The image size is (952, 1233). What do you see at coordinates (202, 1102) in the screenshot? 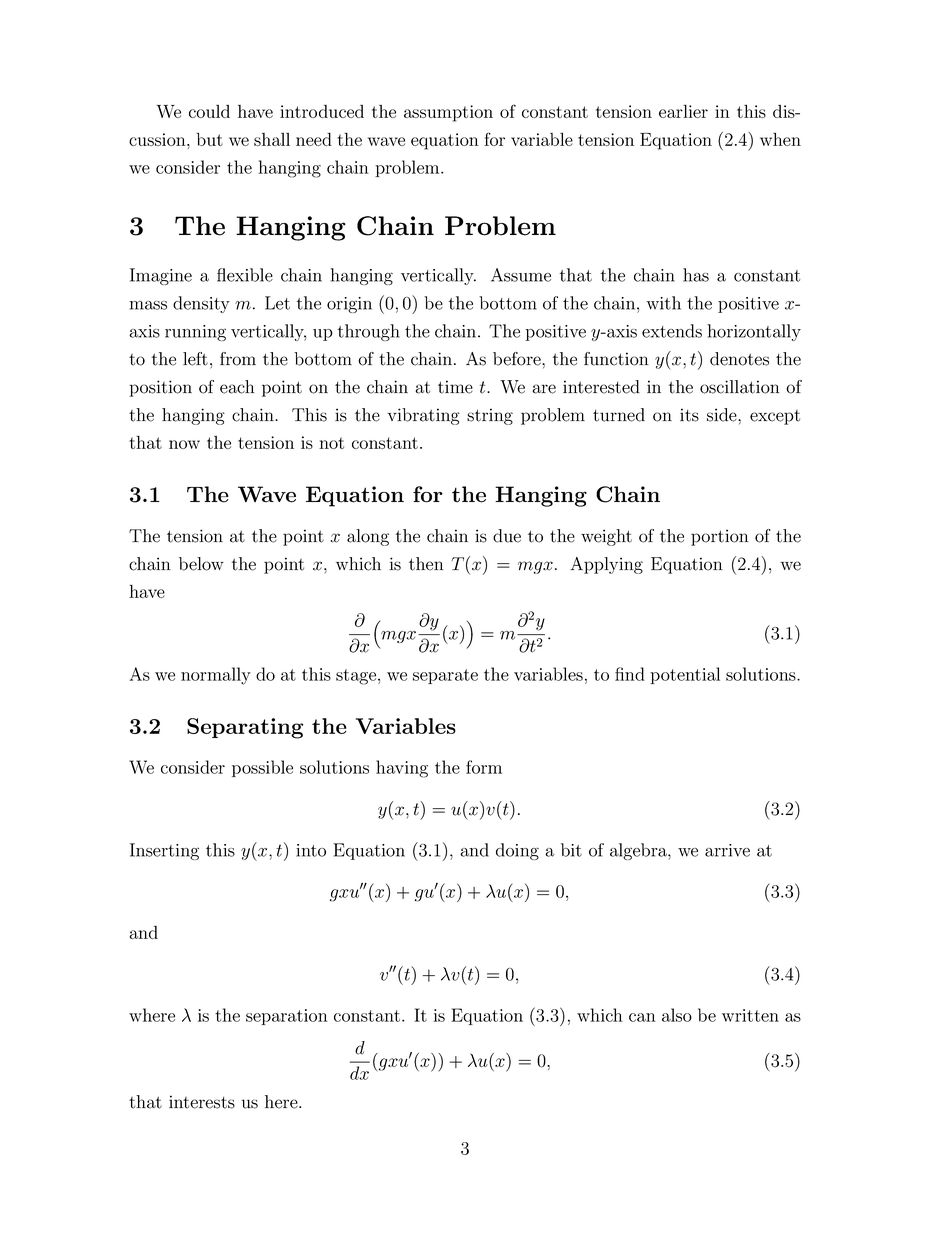
I see `interests` at bounding box center [202, 1102].
